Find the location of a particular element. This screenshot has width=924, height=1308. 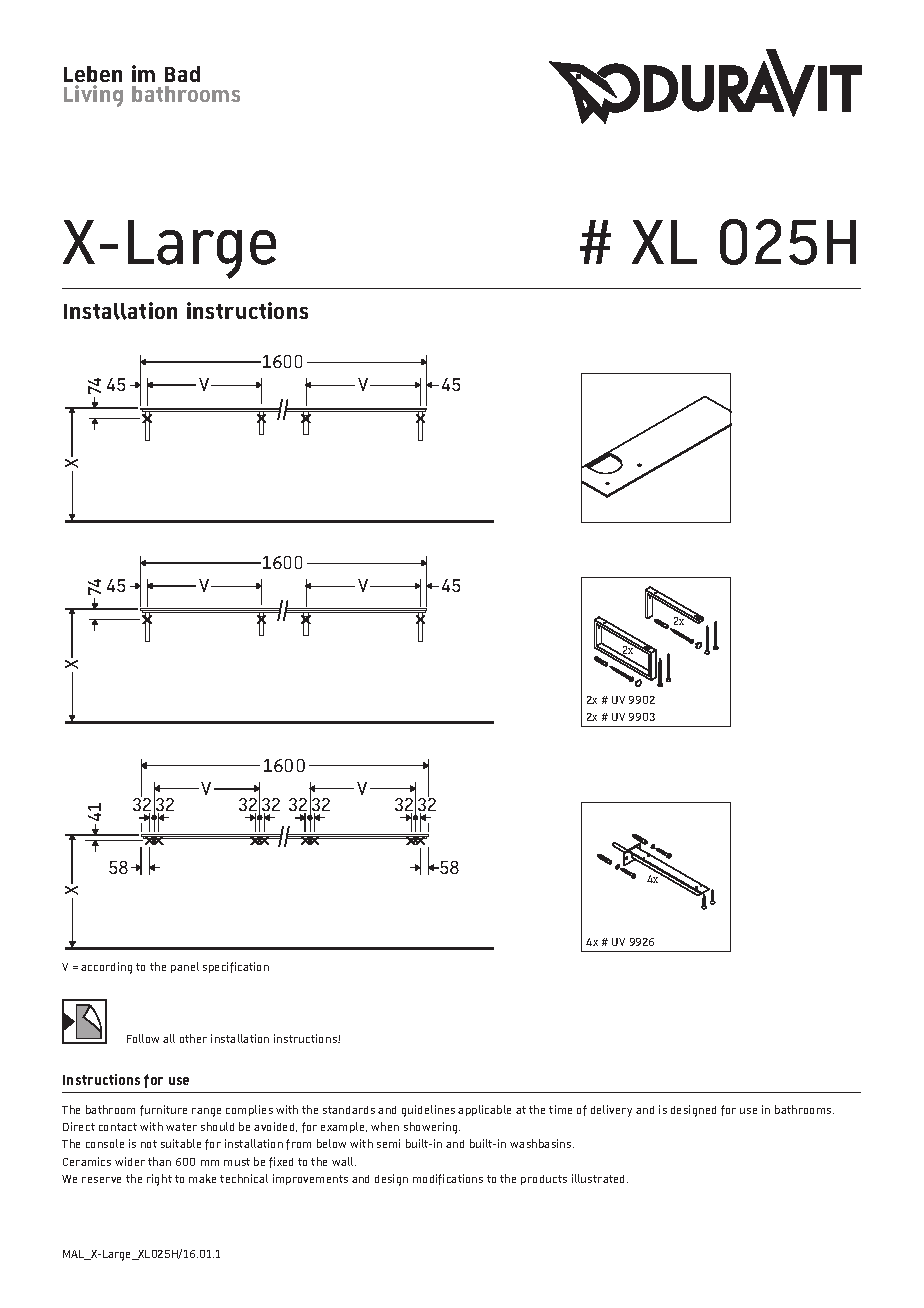

below is located at coordinates (331, 1143).
